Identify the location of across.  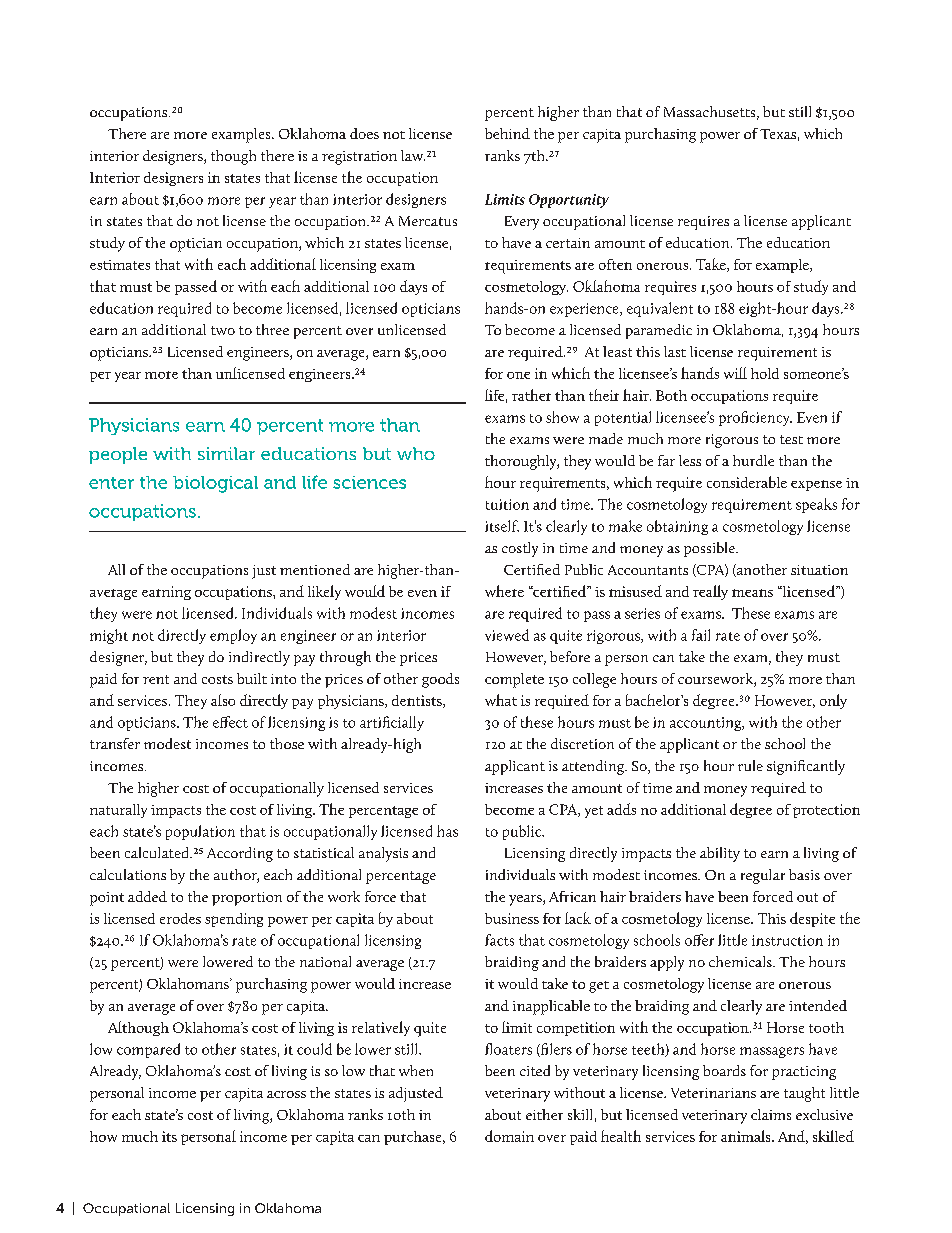
(286, 1094).
